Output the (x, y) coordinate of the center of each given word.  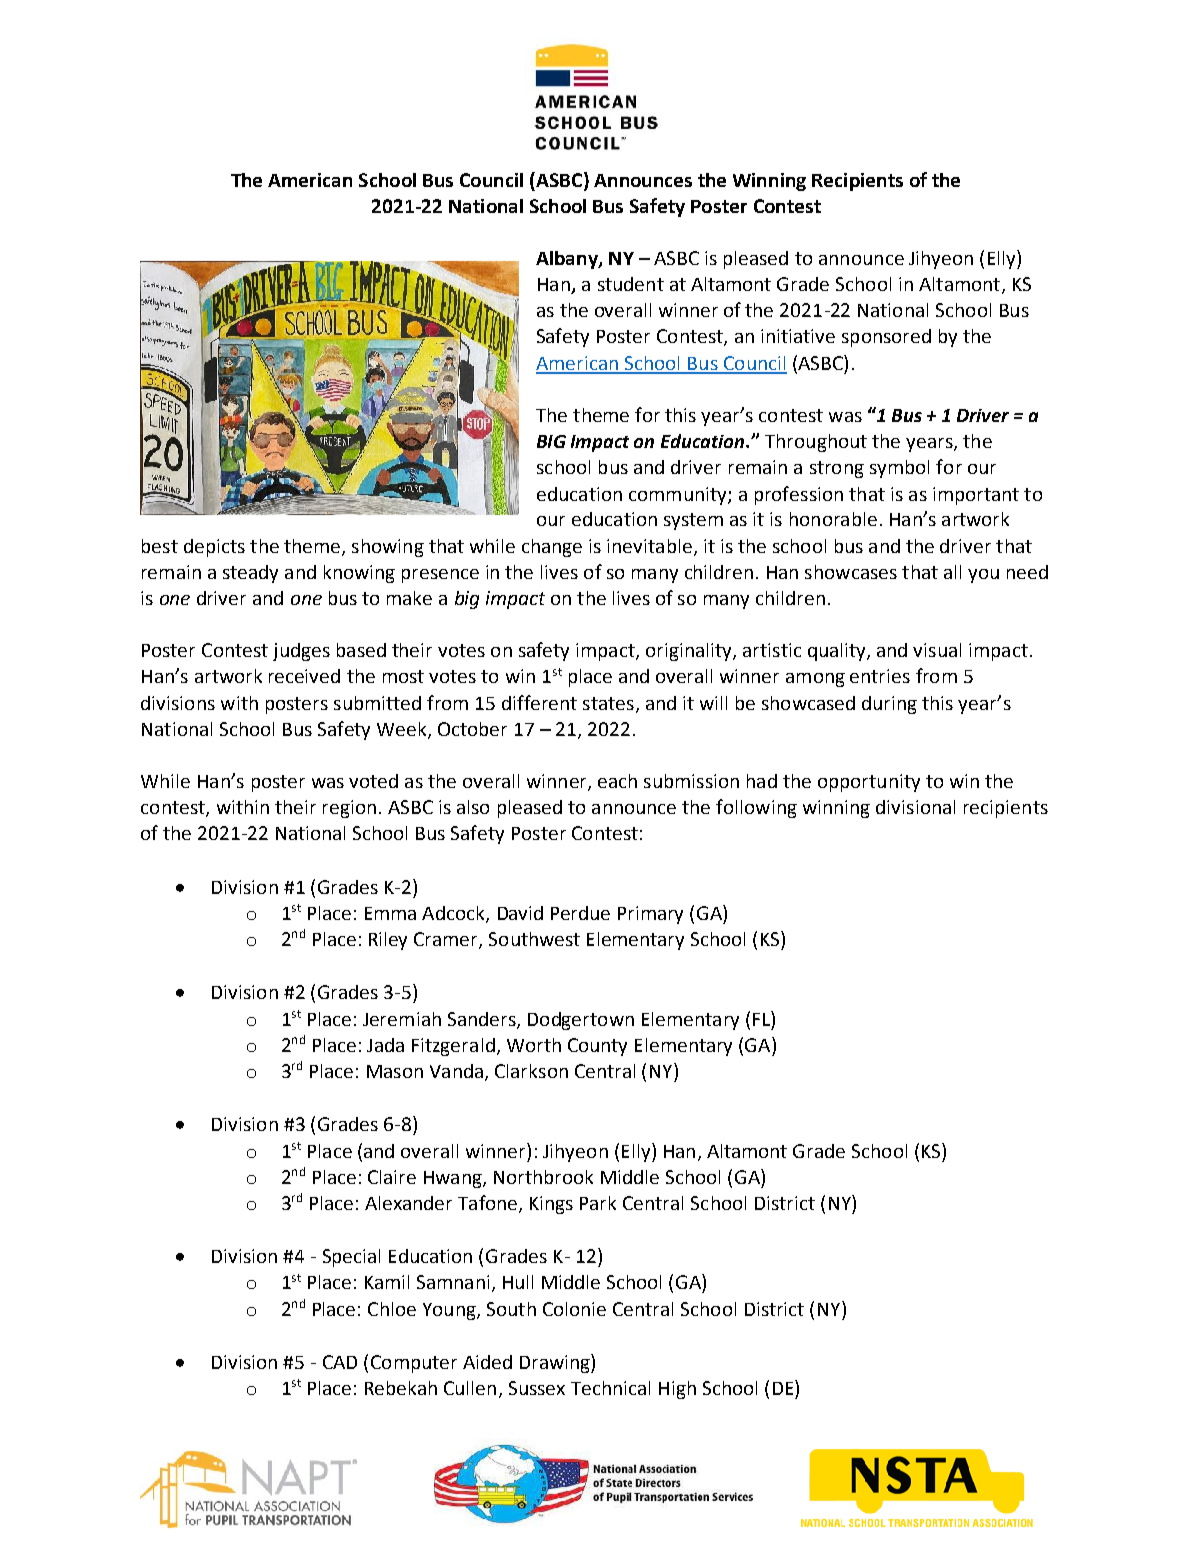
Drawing (556, 1363)
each (617, 781)
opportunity (869, 783)
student (631, 284)
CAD (340, 1362)
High (677, 1390)
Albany (568, 260)
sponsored (886, 338)
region (349, 809)
